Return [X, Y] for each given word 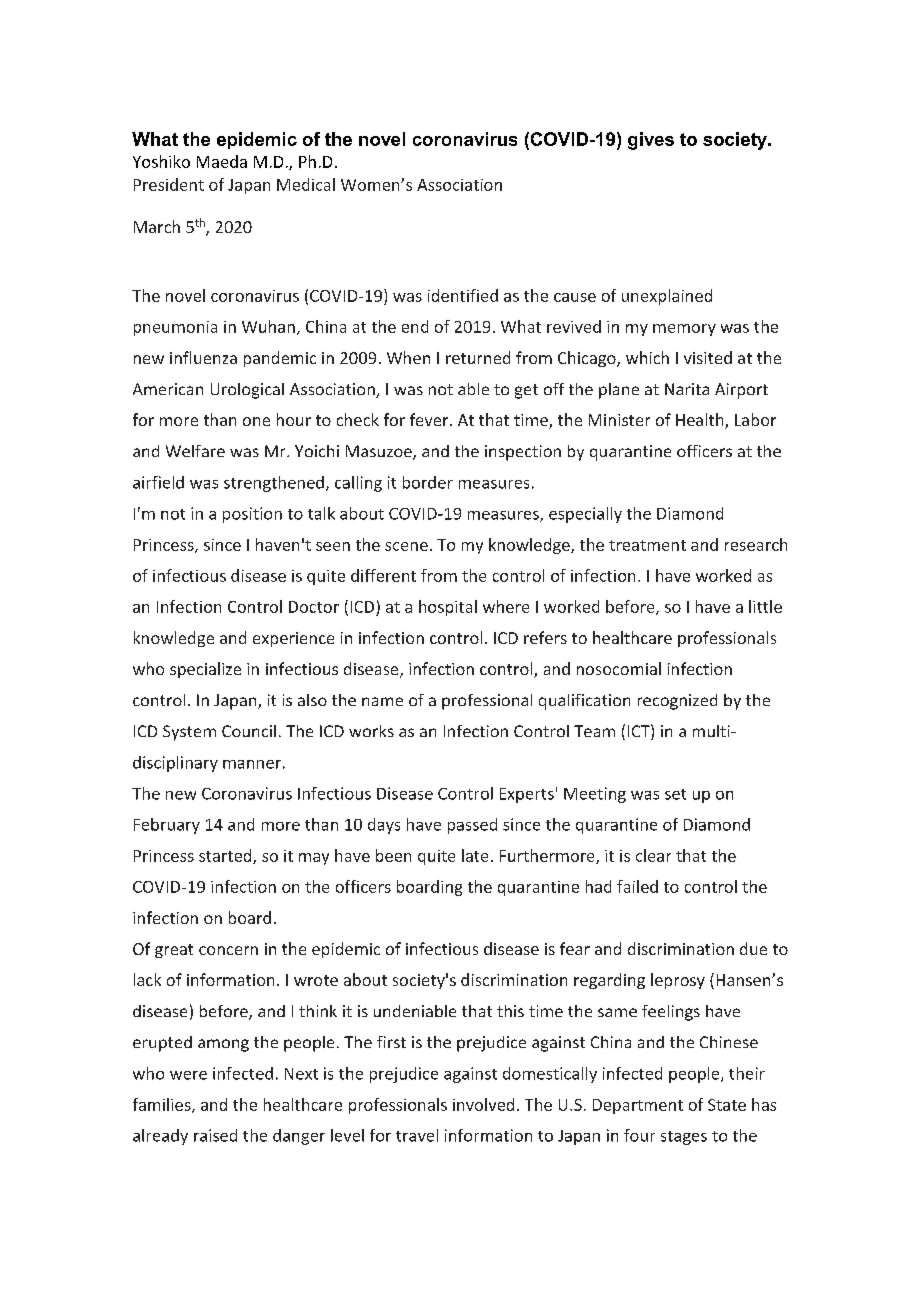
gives [651, 141]
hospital [448, 608]
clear [653, 855]
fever [430, 419]
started [226, 856]
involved [483, 1104]
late [475, 855]
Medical [306, 184]
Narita [687, 389]
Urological [247, 391]
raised [215, 1135]
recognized [677, 702]
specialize [205, 670]
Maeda [222, 161]
